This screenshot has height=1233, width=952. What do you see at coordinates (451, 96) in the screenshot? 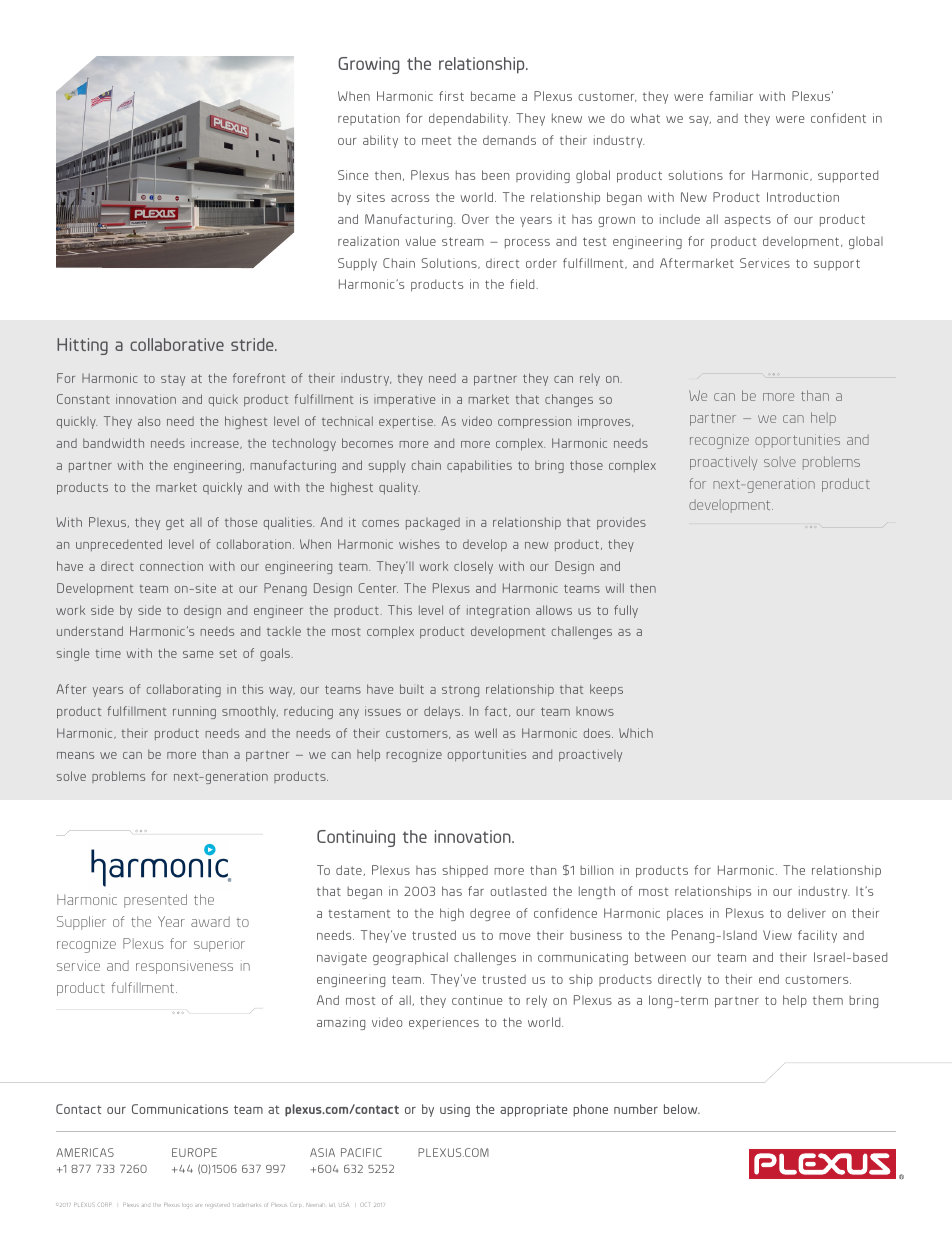
I see `first` at bounding box center [451, 96].
